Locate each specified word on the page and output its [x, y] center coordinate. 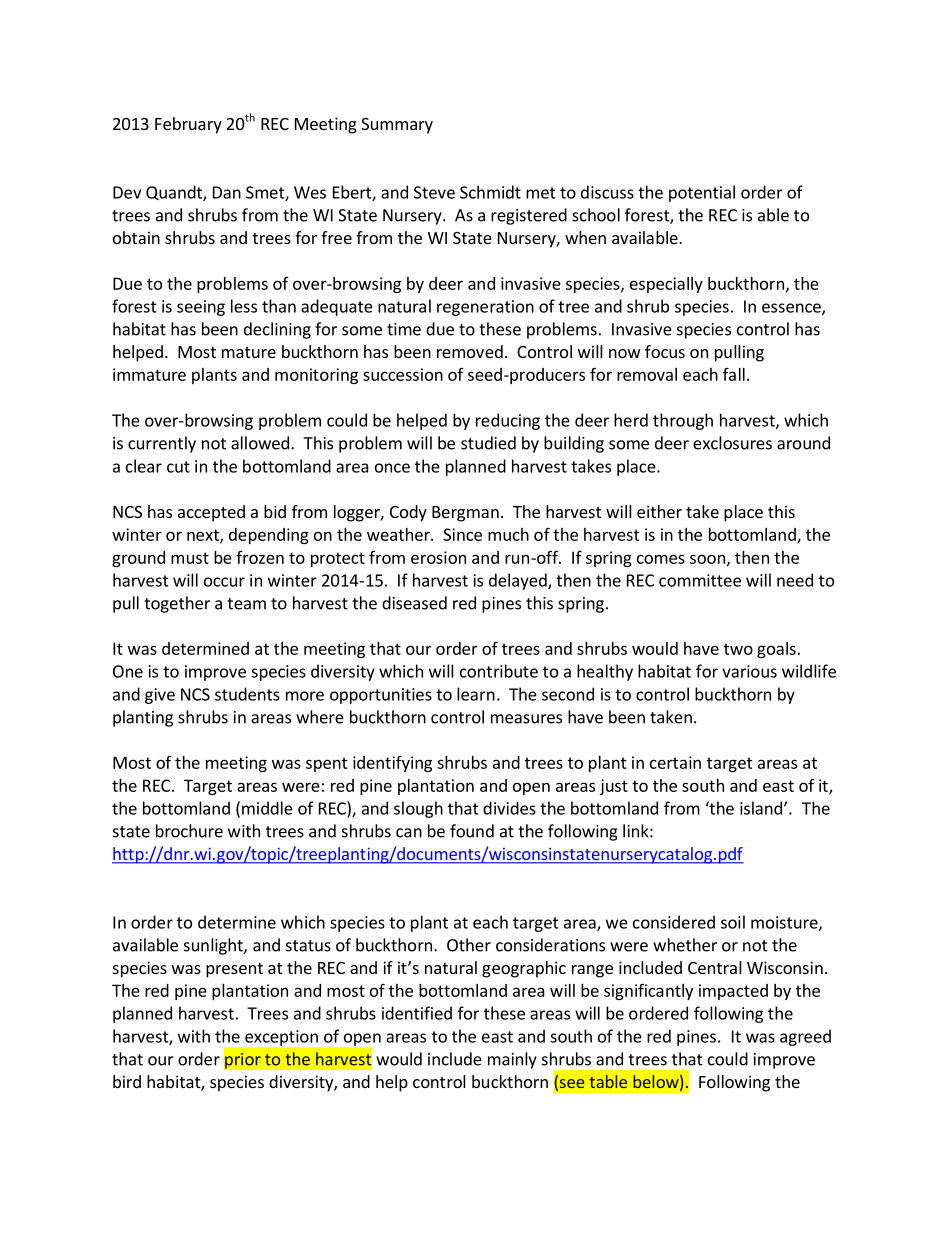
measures [526, 719]
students [247, 694]
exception [281, 1038]
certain [675, 762]
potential [702, 193]
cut [178, 467]
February [188, 125]
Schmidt [490, 192]
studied [488, 443]
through [683, 421]
